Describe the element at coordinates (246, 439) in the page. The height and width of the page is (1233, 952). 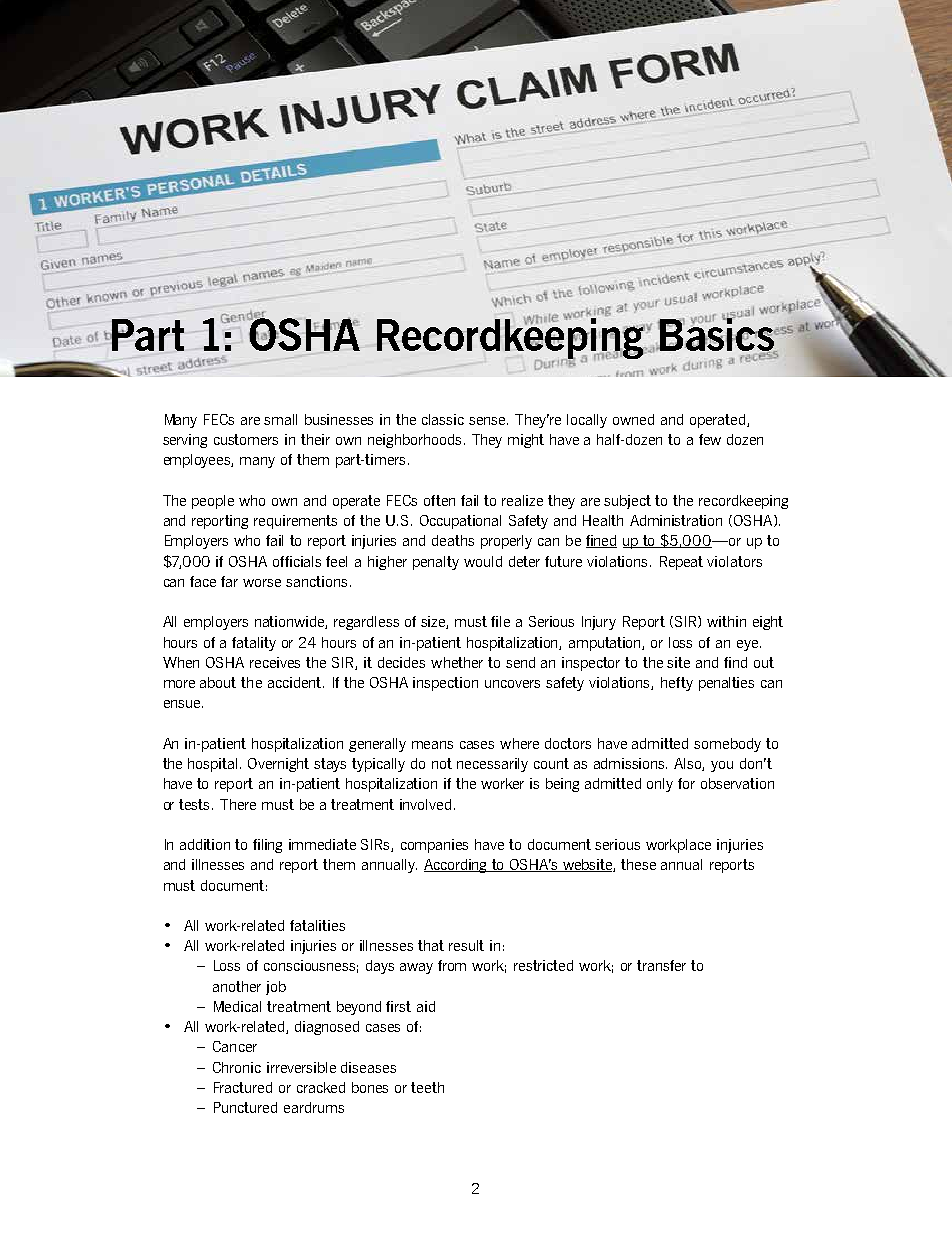
I see `customers` at that location.
